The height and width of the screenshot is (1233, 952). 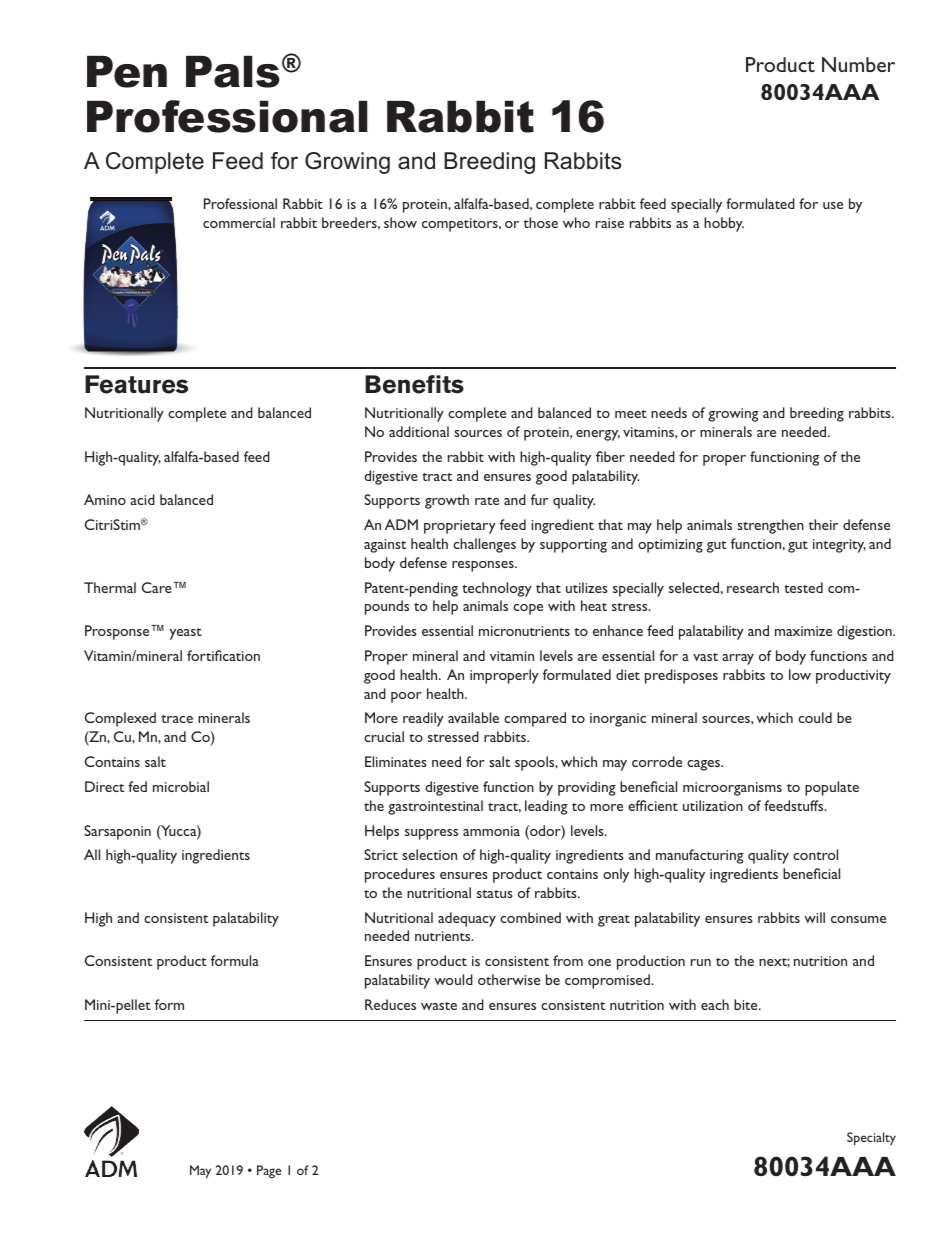 I want to click on additional, so click(x=419, y=431).
